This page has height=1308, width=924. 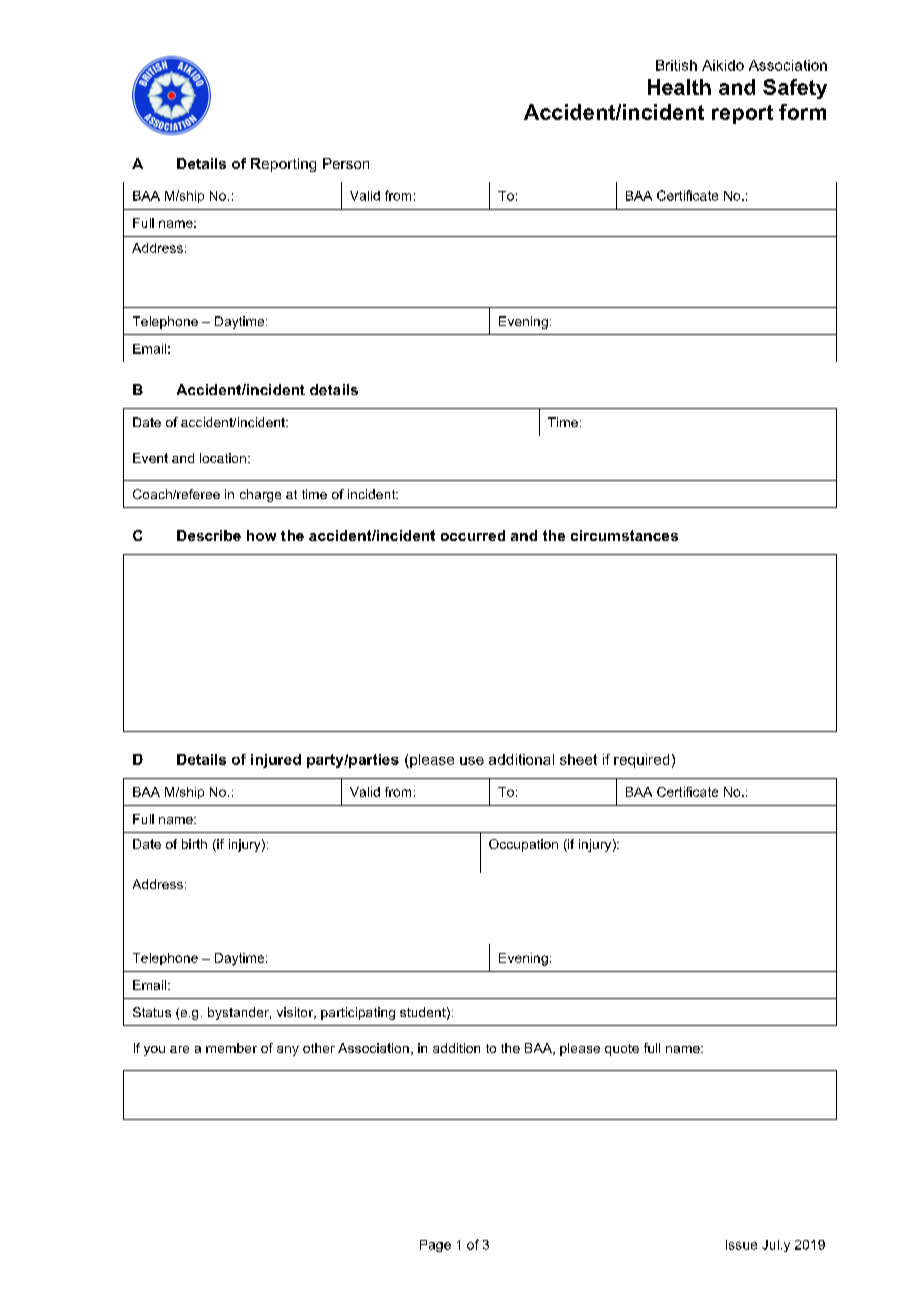 I want to click on Issue, so click(x=741, y=1245).
